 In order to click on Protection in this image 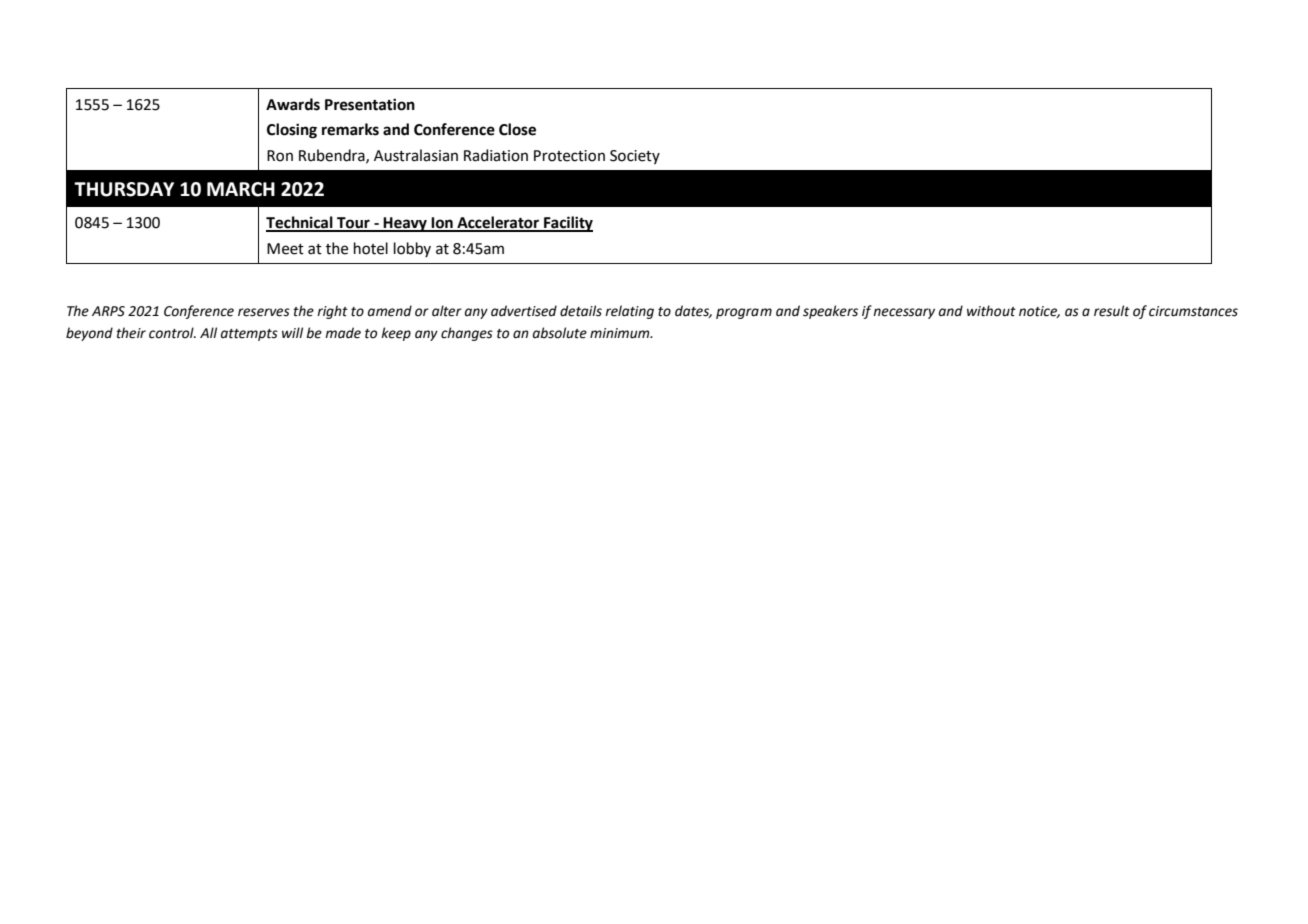, I will do `click(569, 156)`.
